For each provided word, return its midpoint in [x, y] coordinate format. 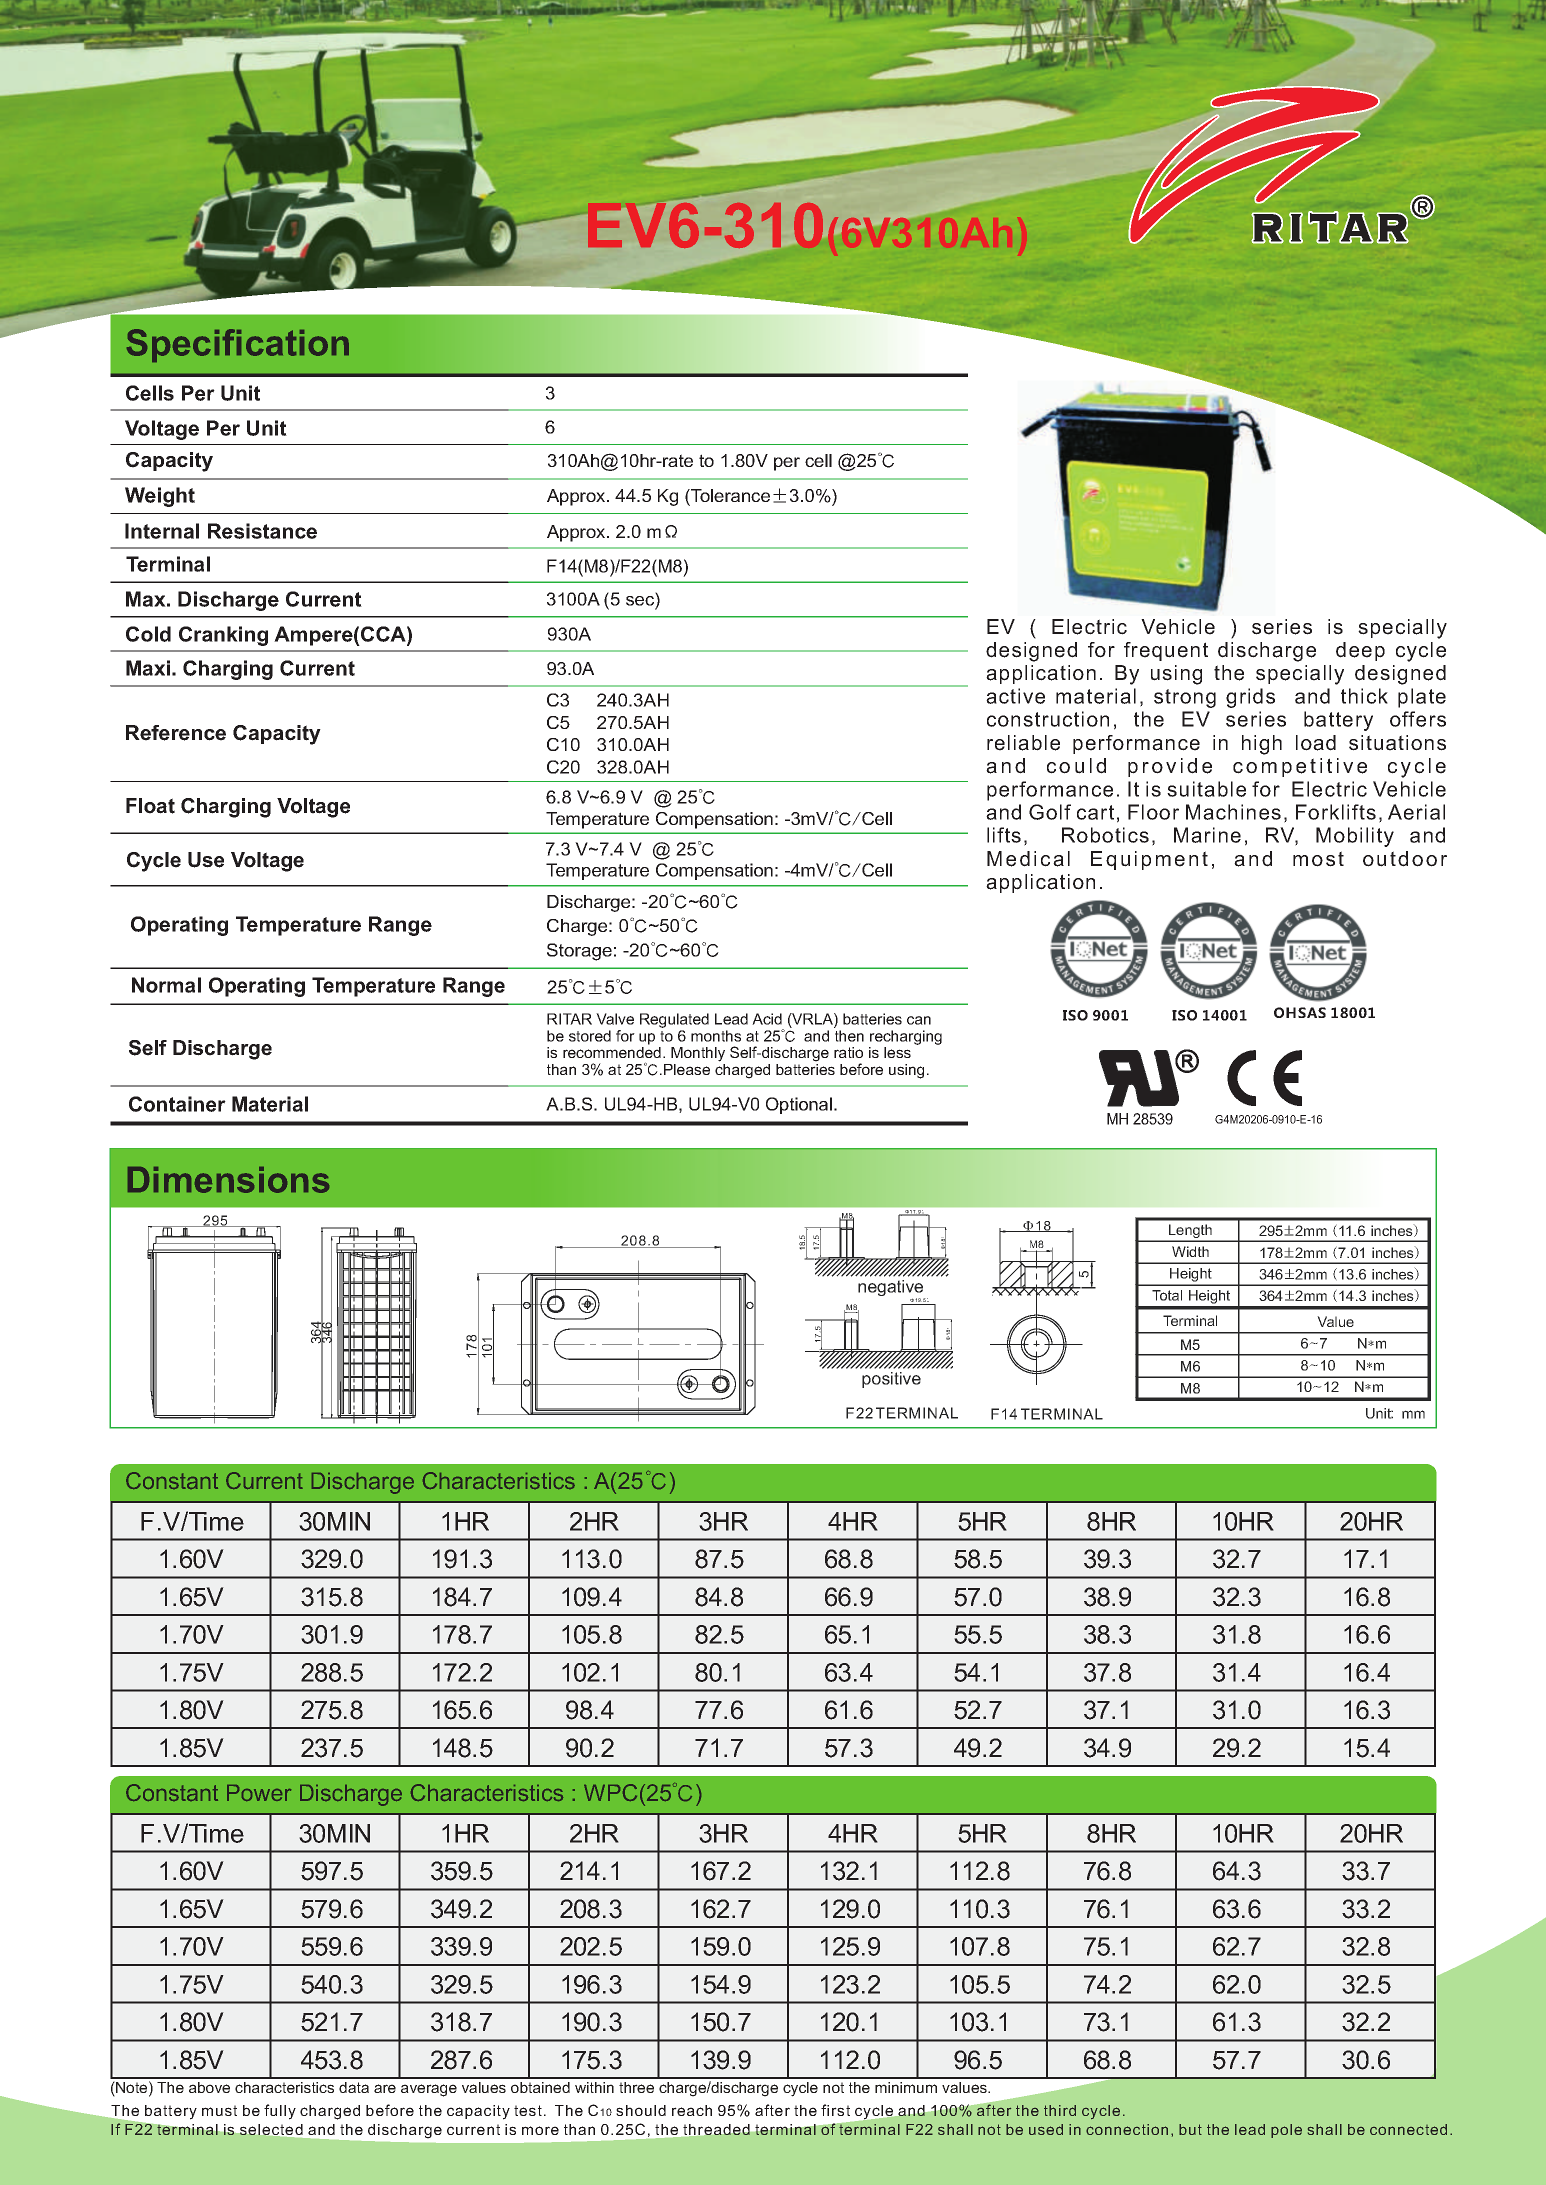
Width [1190, 1251]
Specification [238, 345]
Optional [799, 1105]
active [1015, 696]
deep [1360, 651]
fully [280, 2112]
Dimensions [228, 1180]
